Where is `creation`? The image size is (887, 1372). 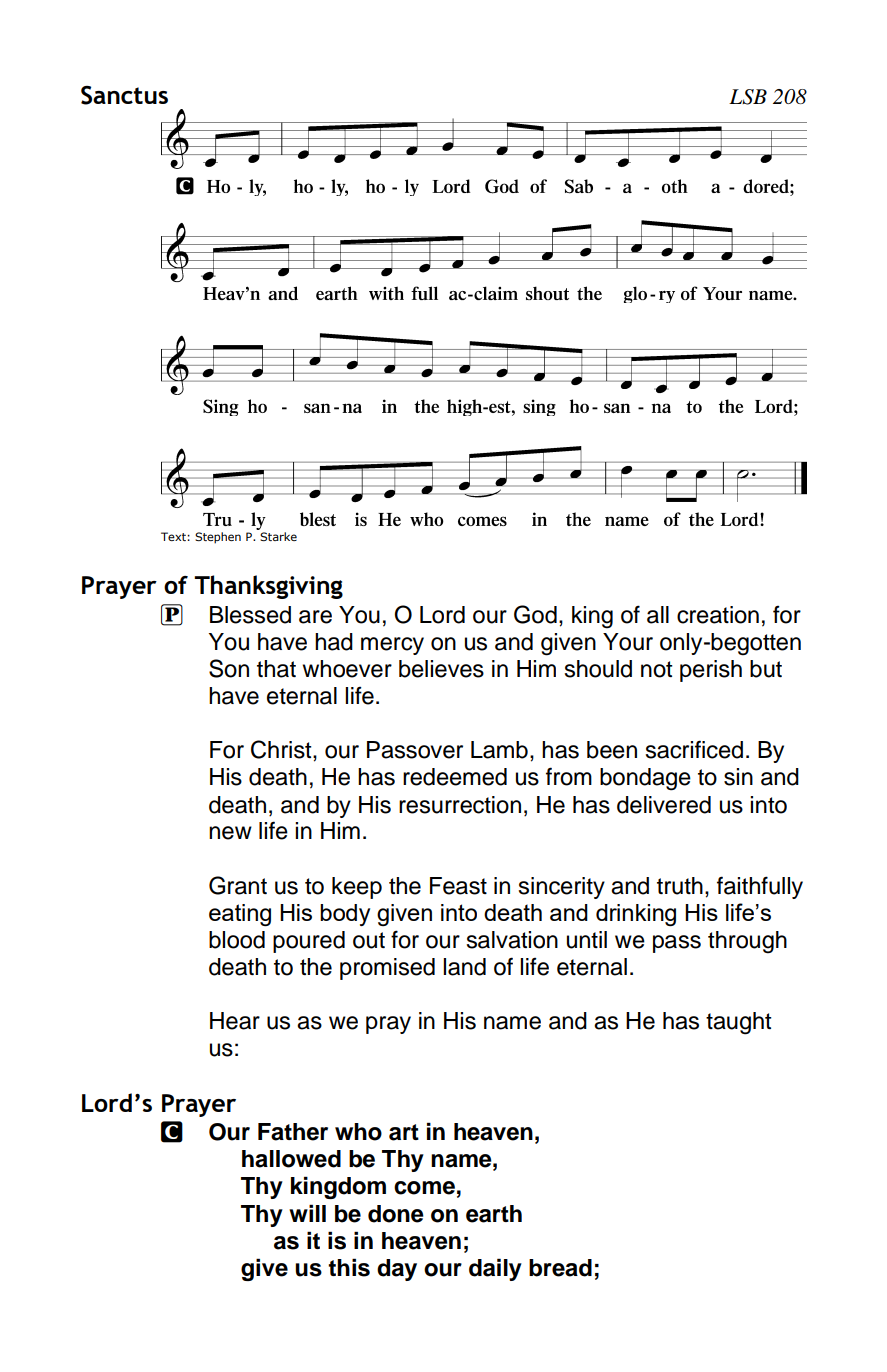 creation is located at coordinates (718, 615).
